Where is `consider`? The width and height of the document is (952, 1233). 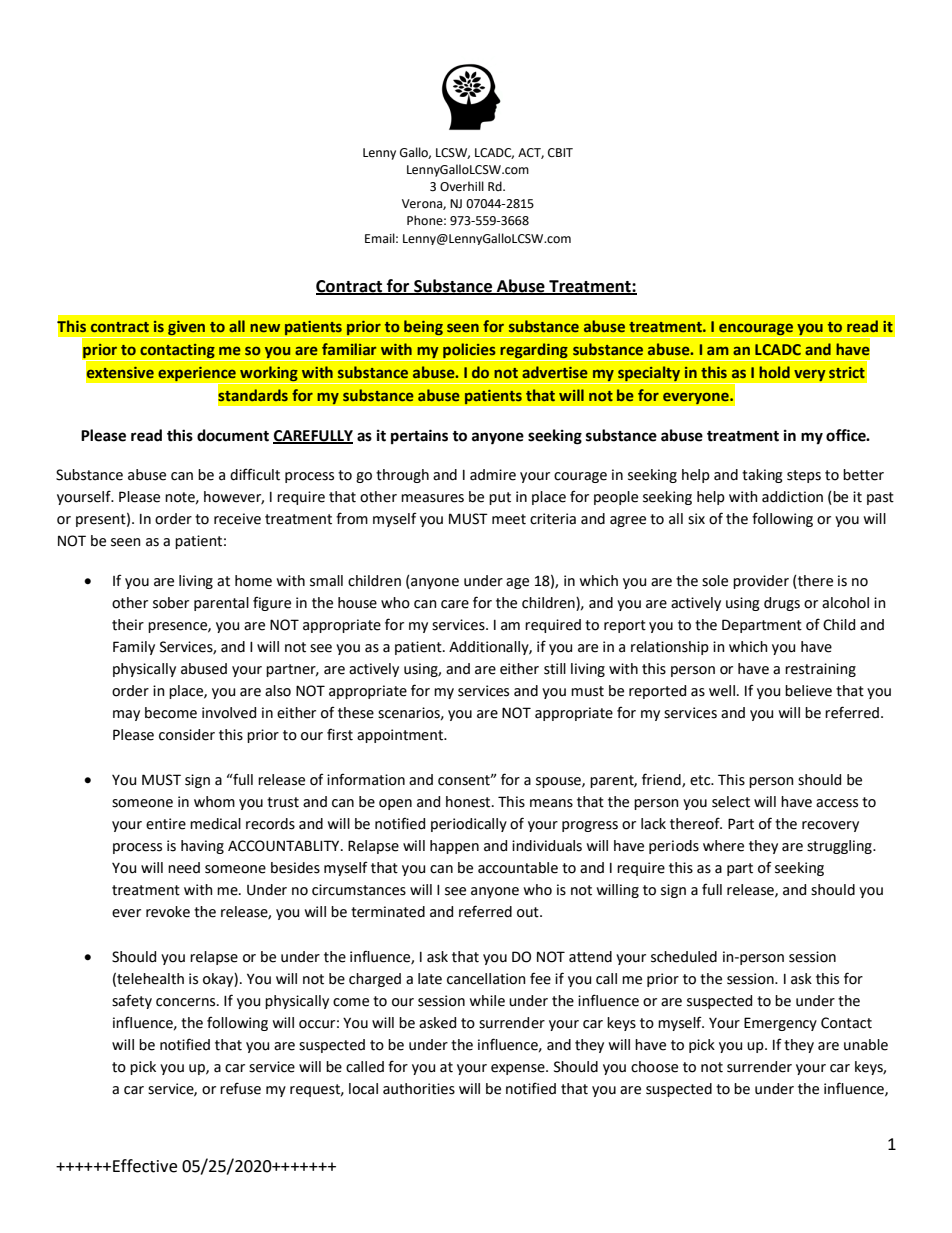
consider is located at coordinates (187, 735).
